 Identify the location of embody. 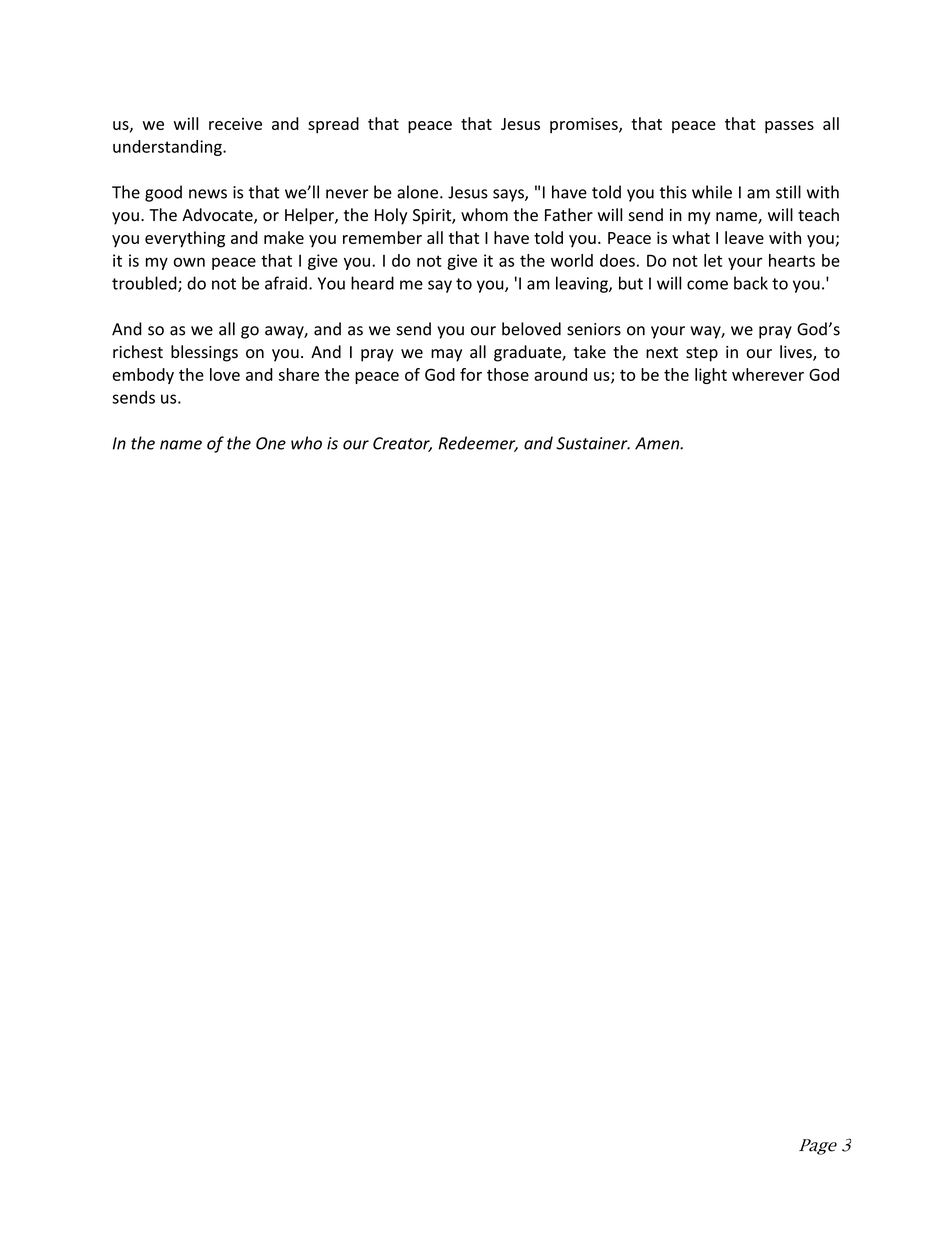
(143, 376).
